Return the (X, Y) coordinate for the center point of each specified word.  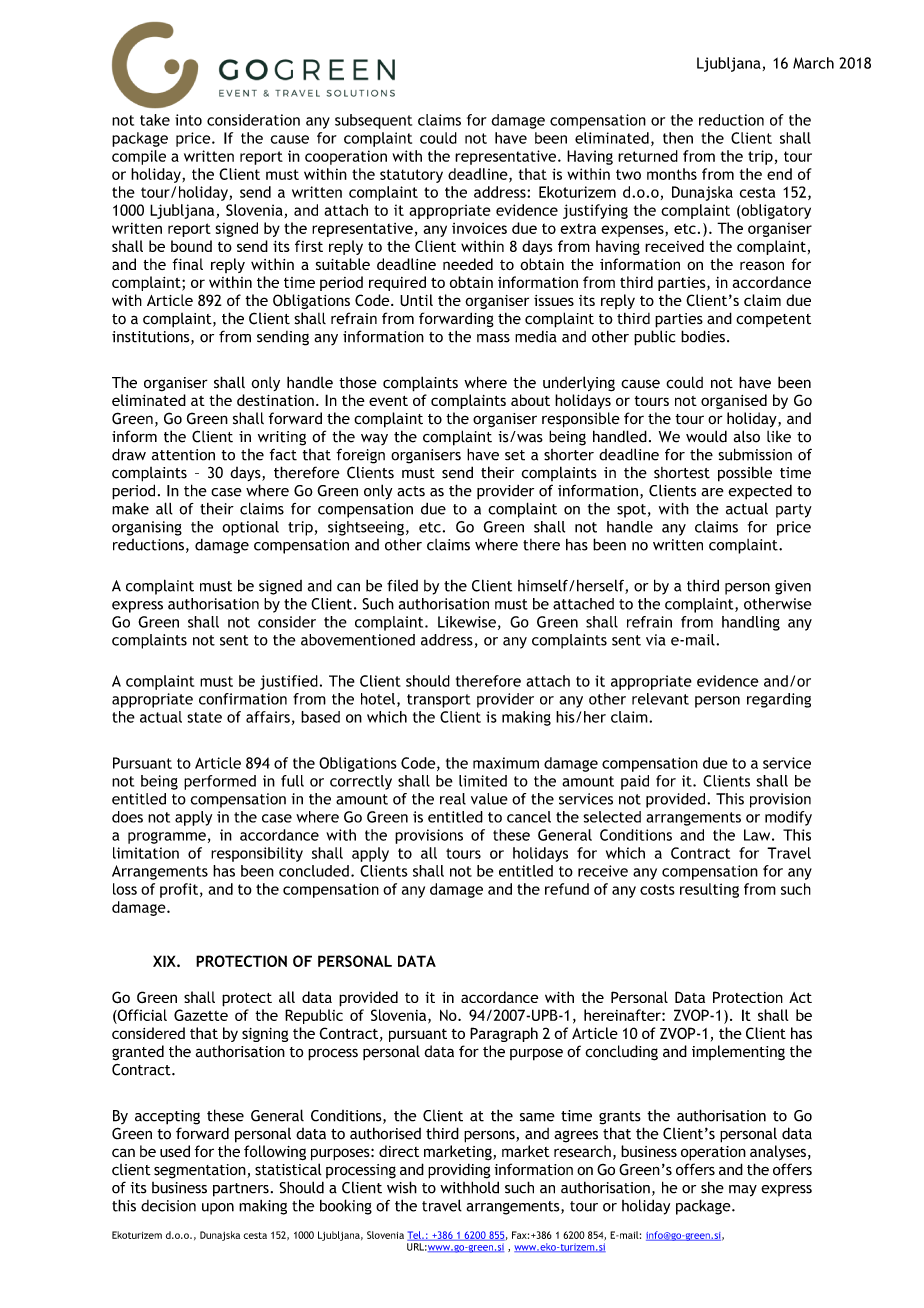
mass (493, 338)
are (713, 492)
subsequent (373, 121)
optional (250, 528)
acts (411, 491)
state (204, 717)
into (188, 120)
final (187, 264)
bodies (703, 336)
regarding (779, 700)
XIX (165, 961)
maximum (506, 763)
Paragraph (504, 1034)
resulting (709, 890)
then (678, 138)
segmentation (201, 1171)
